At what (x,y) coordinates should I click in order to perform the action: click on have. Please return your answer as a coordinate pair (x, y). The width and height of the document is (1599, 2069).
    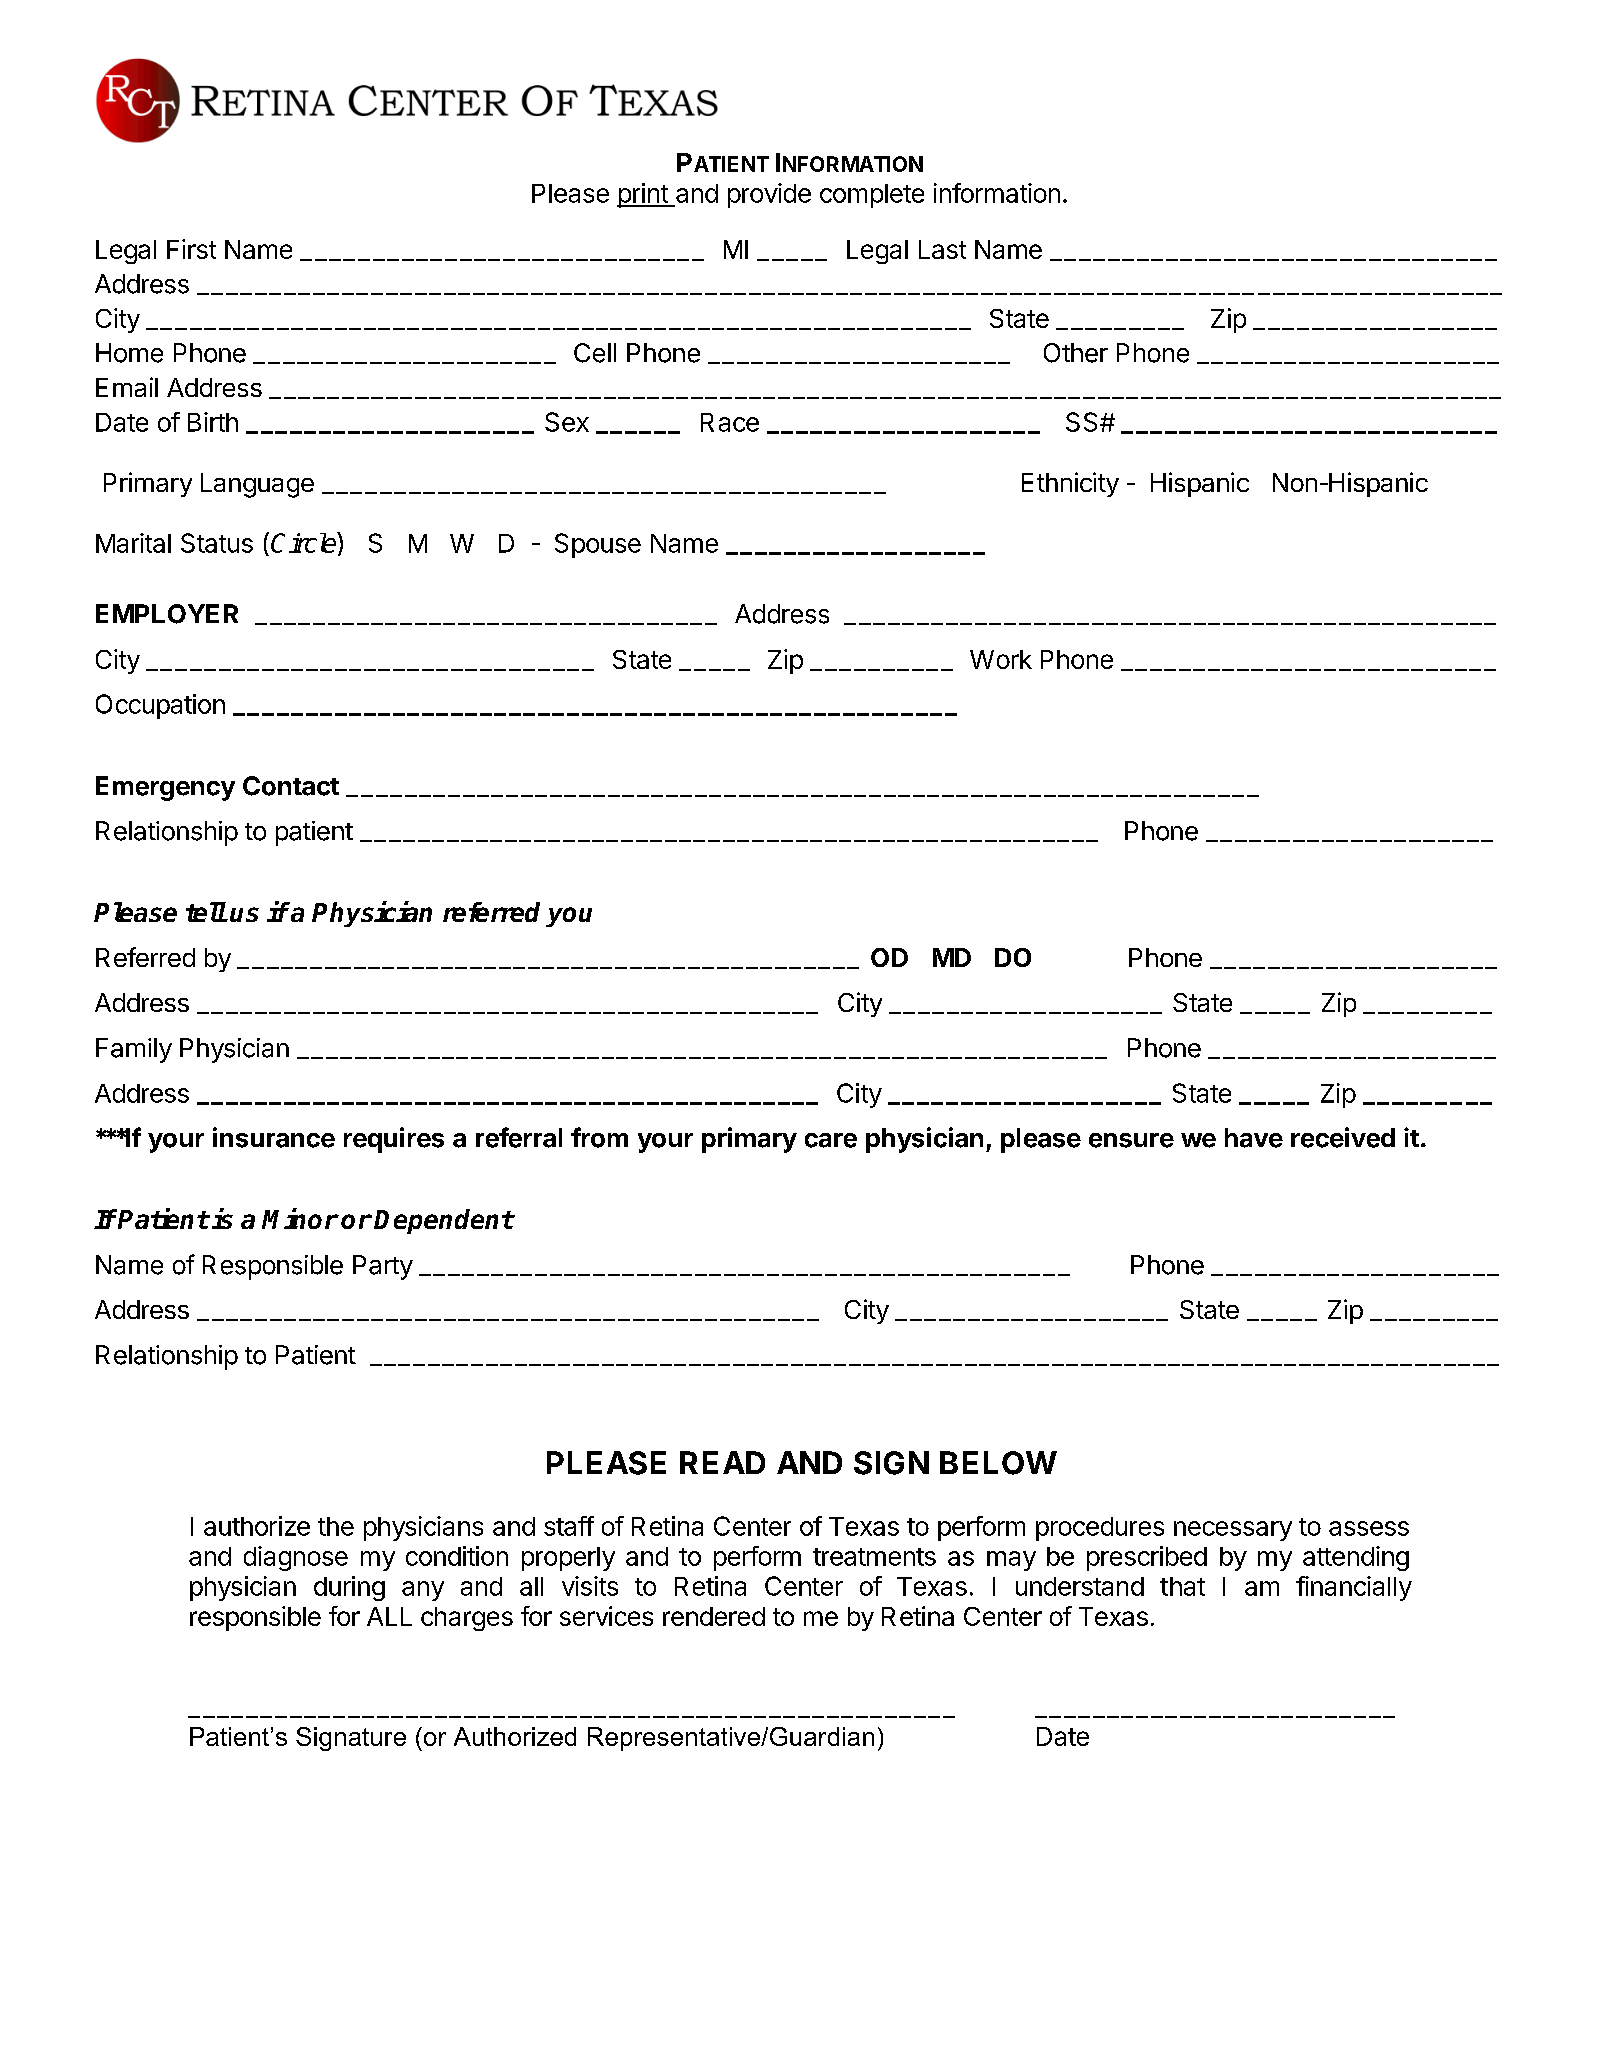
    Looking at the image, I should click on (1254, 1138).
